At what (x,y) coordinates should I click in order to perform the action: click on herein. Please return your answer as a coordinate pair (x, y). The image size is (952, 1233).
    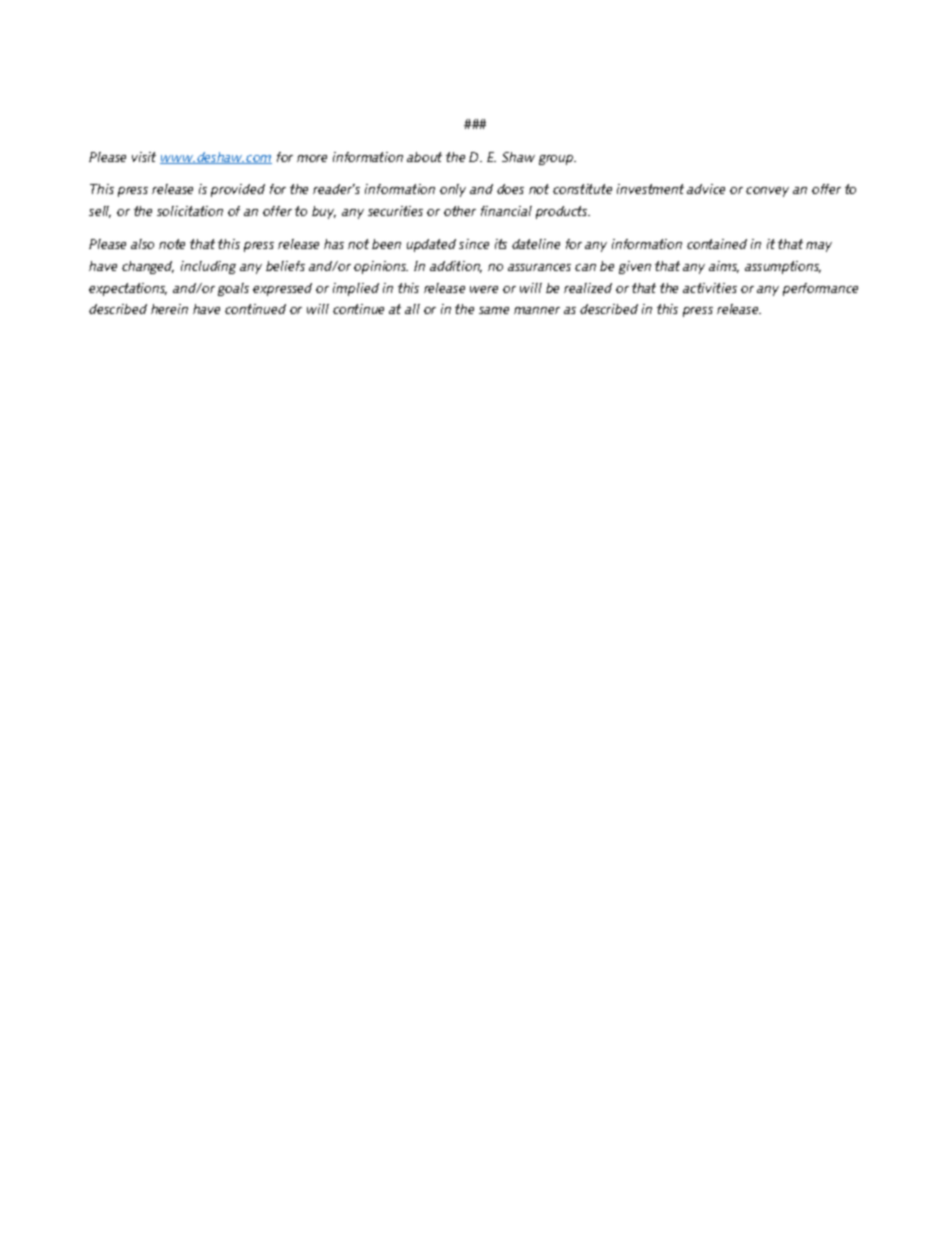
    Looking at the image, I should click on (169, 309).
